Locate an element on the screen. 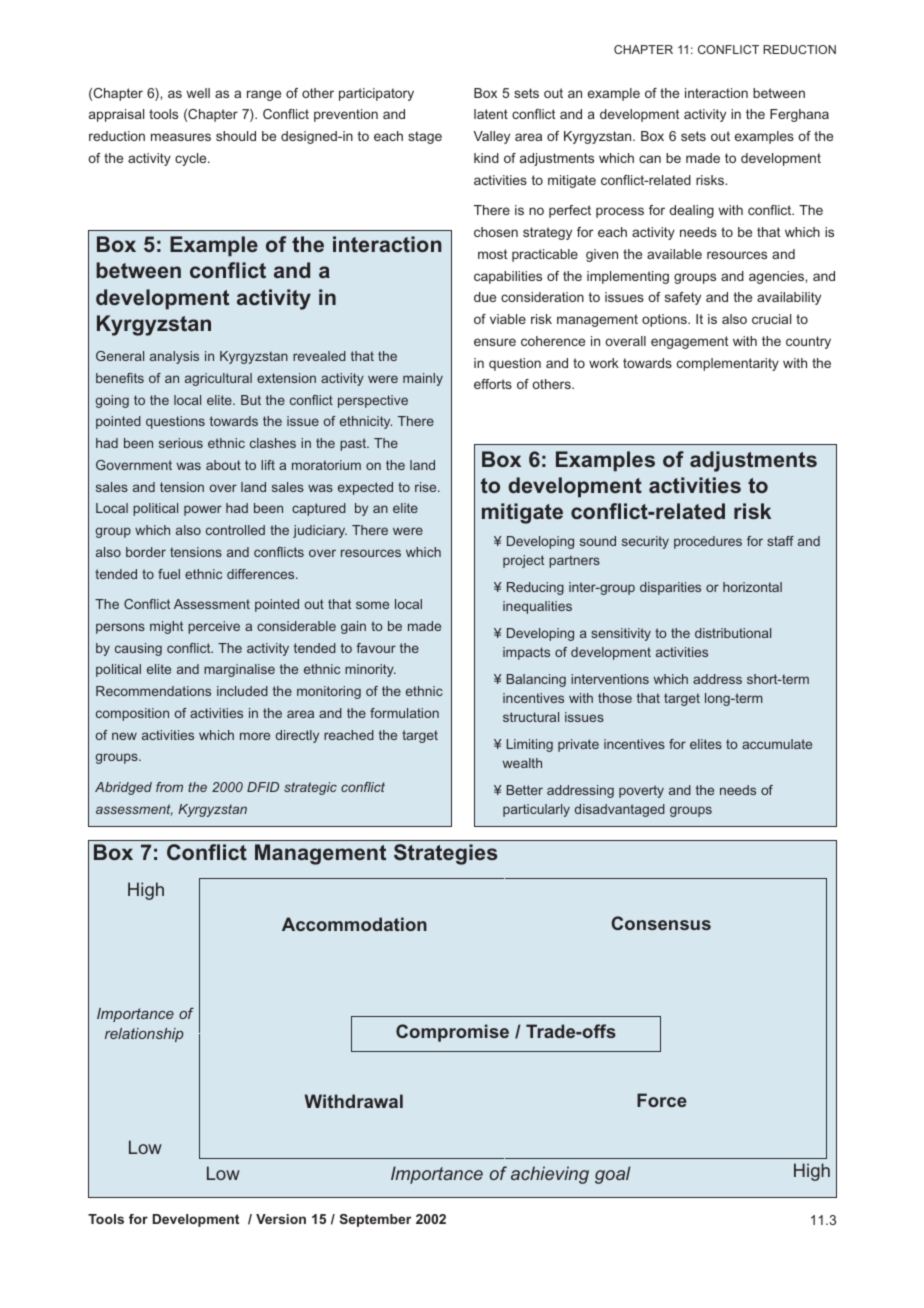  Valley is located at coordinates (491, 137).
